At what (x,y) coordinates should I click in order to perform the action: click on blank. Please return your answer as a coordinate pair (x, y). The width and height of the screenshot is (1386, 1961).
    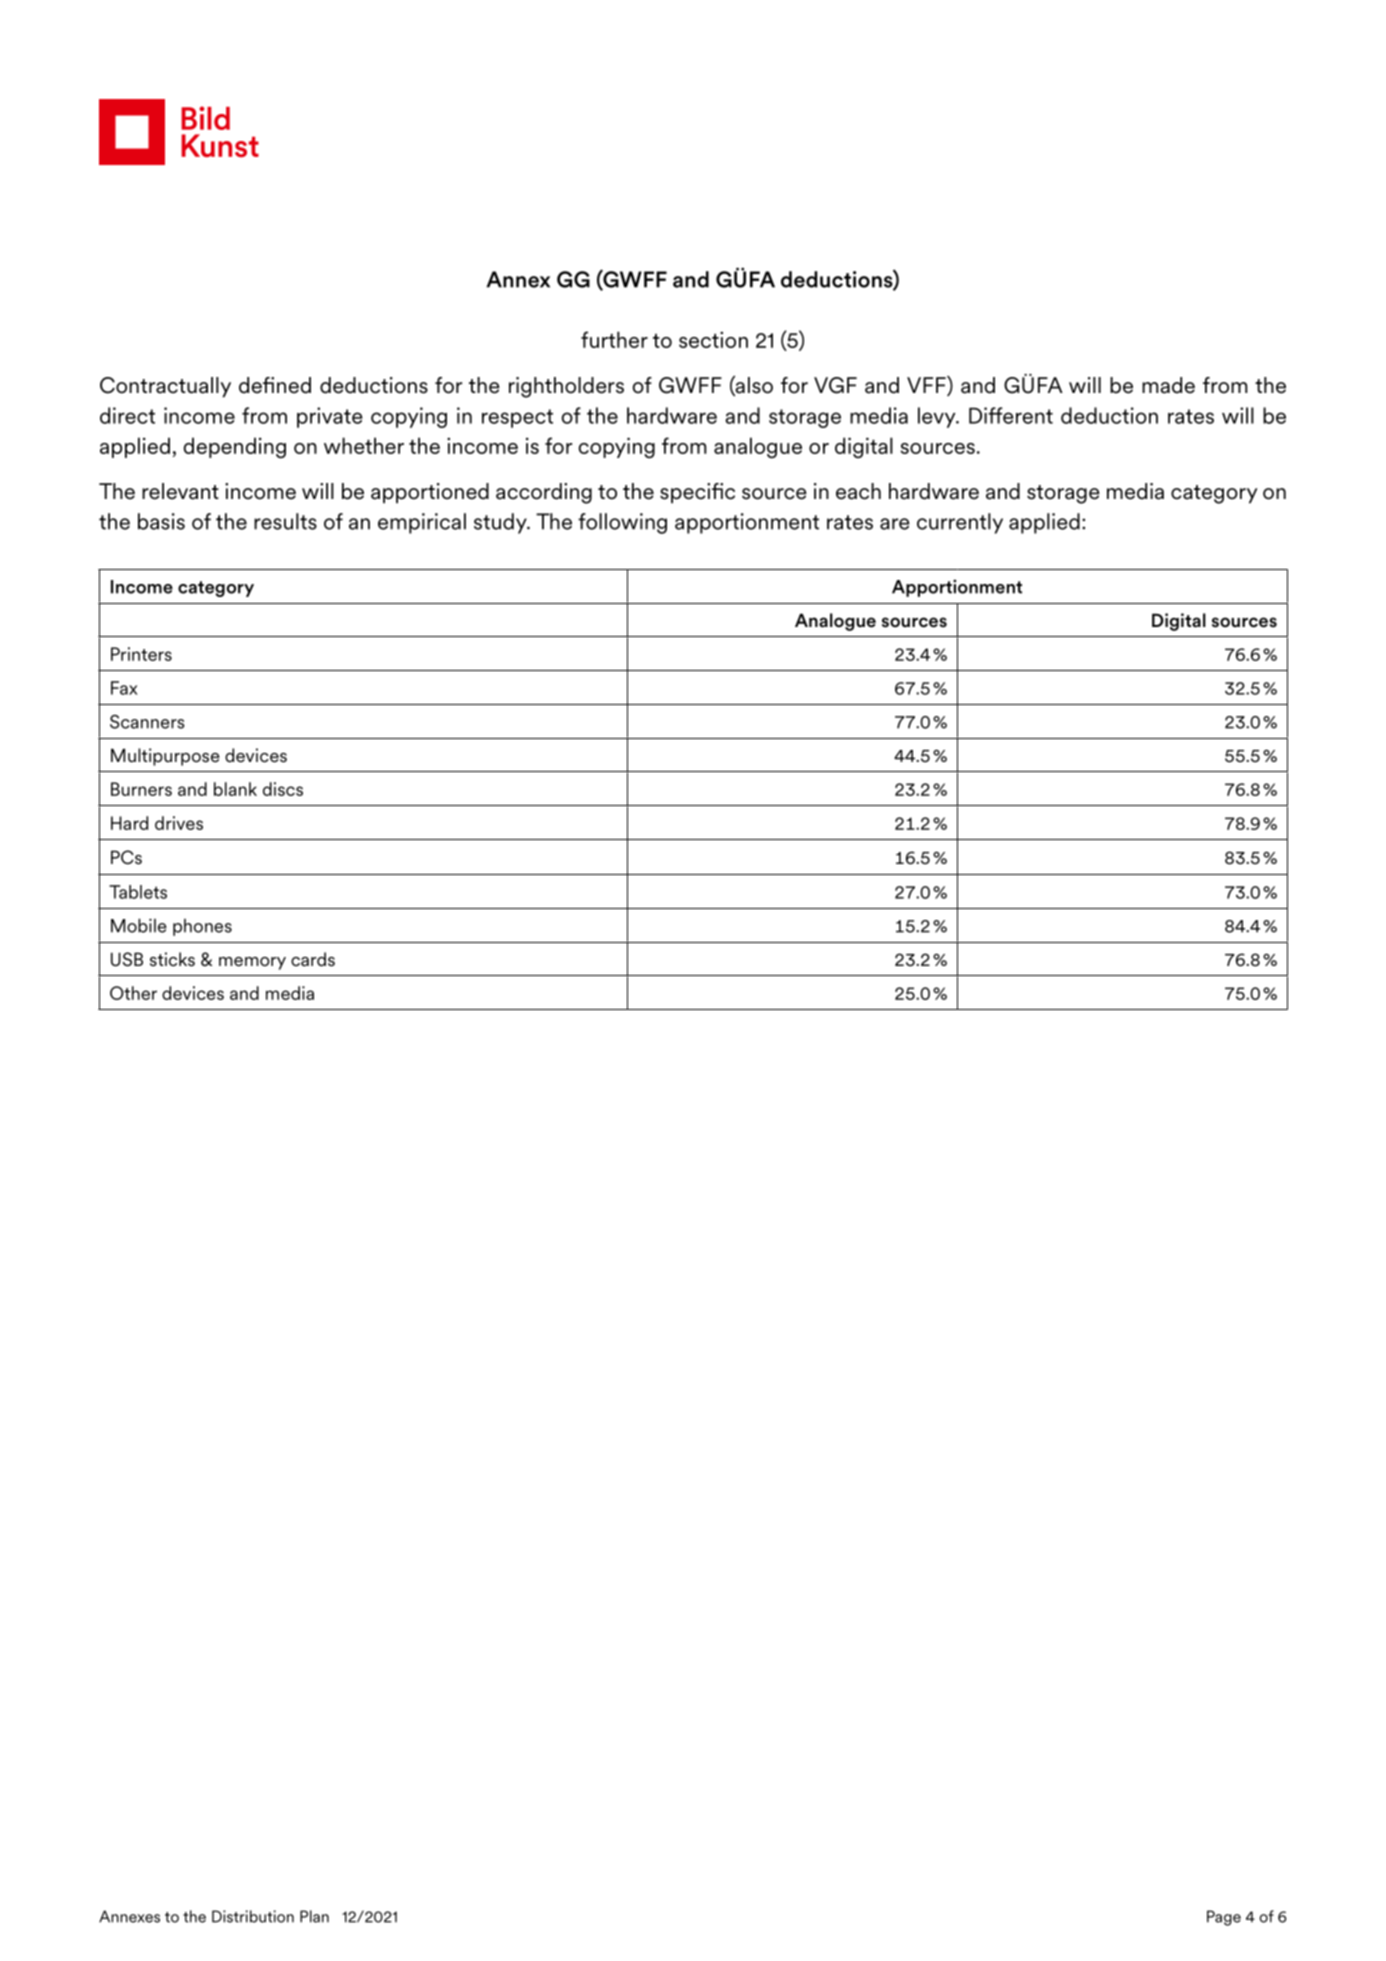
    Looking at the image, I should click on (235, 789).
